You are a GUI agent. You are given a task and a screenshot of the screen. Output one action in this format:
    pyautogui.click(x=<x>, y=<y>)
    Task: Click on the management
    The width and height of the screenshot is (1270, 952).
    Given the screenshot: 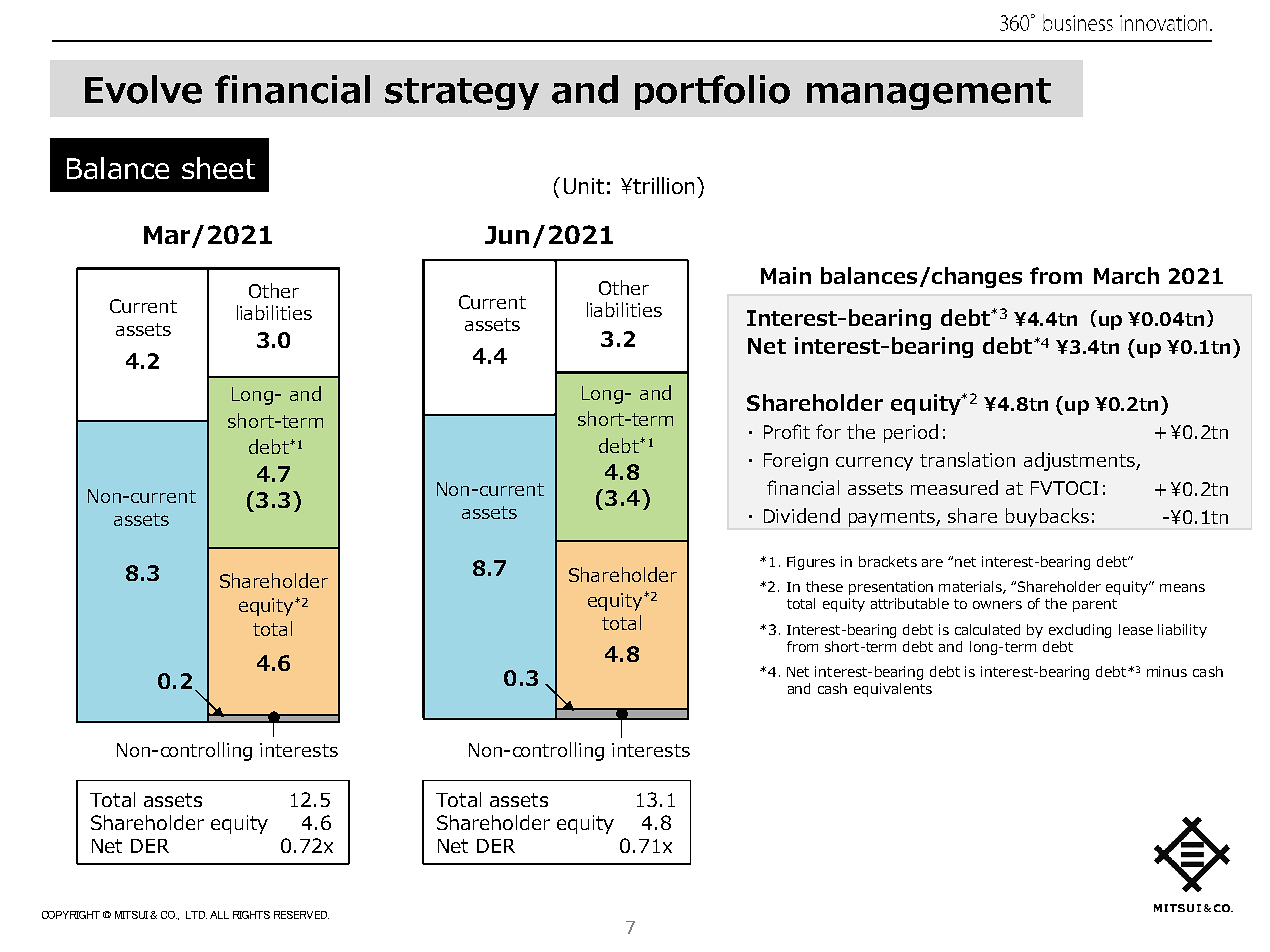 What is the action you would take?
    pyautogui.click(x=929, y=94)
